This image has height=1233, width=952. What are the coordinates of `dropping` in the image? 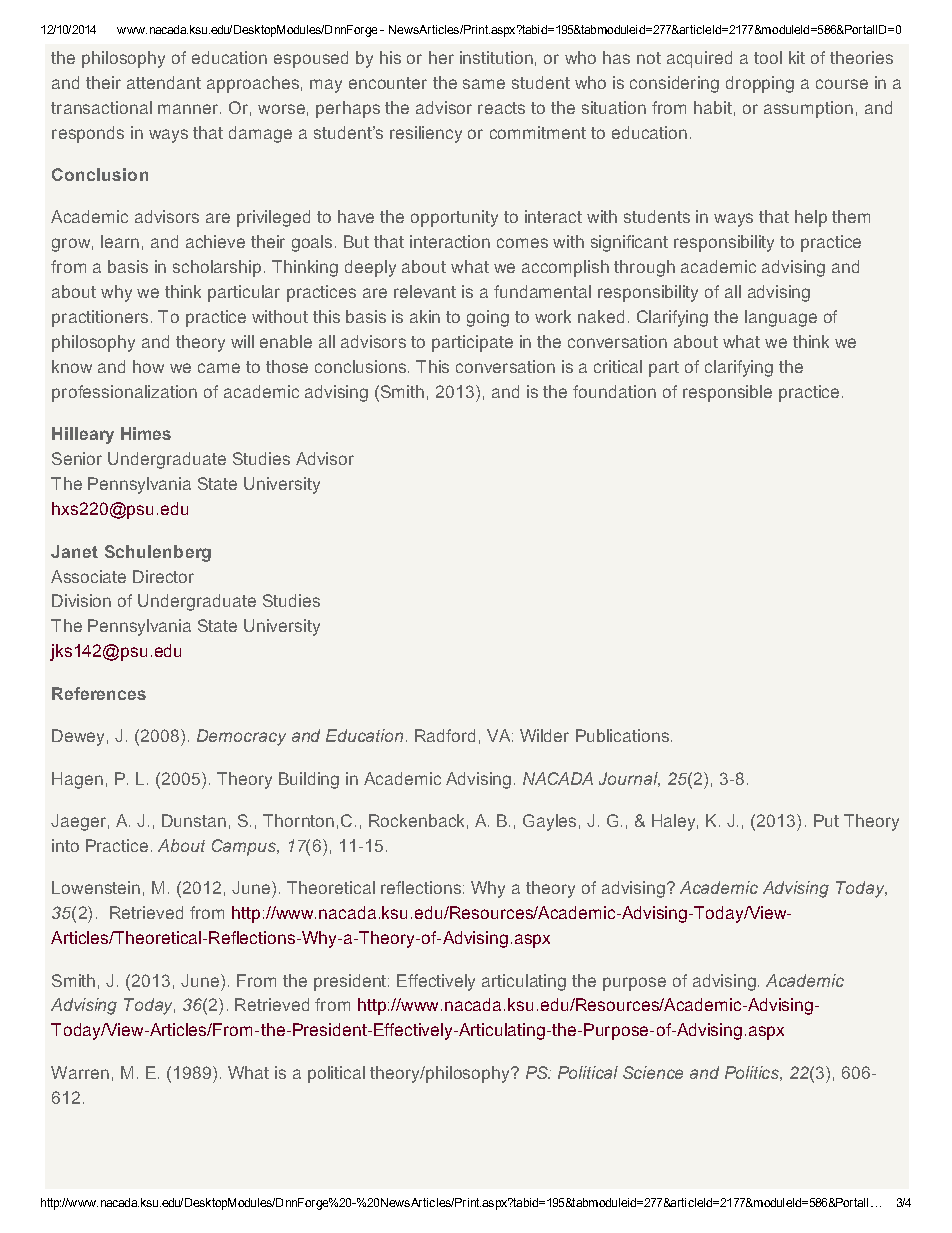 It's located at (760, 84).
